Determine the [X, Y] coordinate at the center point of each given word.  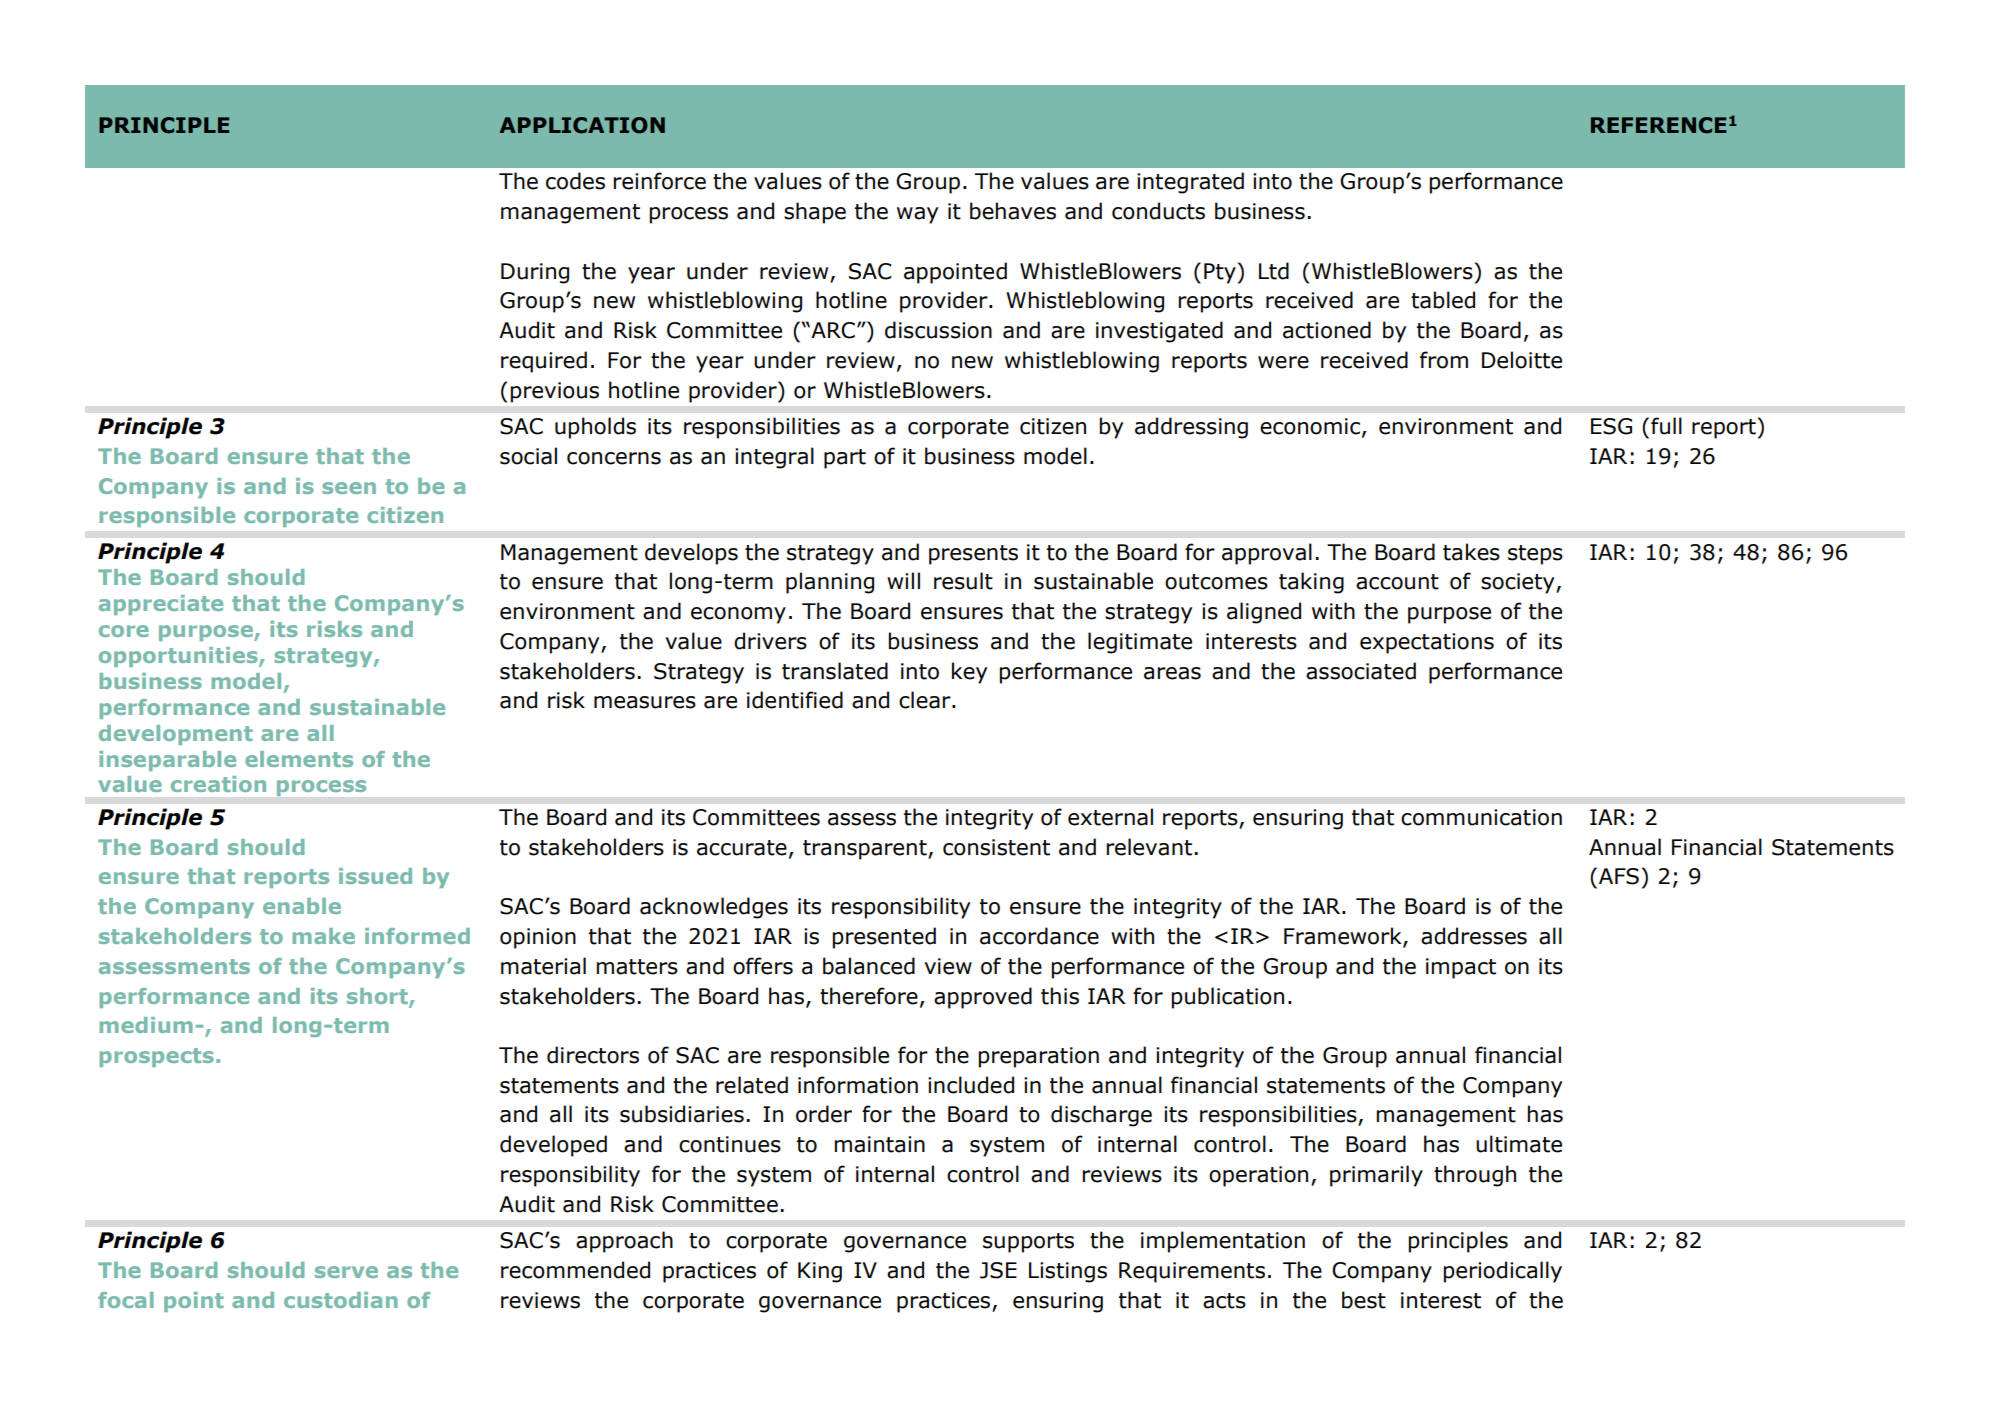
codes [575, 181]
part [845, 459]
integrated [1190, 183]
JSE [998, 1270]
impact [1461, 968]
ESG [1611, 426]
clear [926, 700]
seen [349, 488]
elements [299, 759]
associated [1361, 671]
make [323, 936]
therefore [869, 996]
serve [346, 1272]
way [917, 215]
